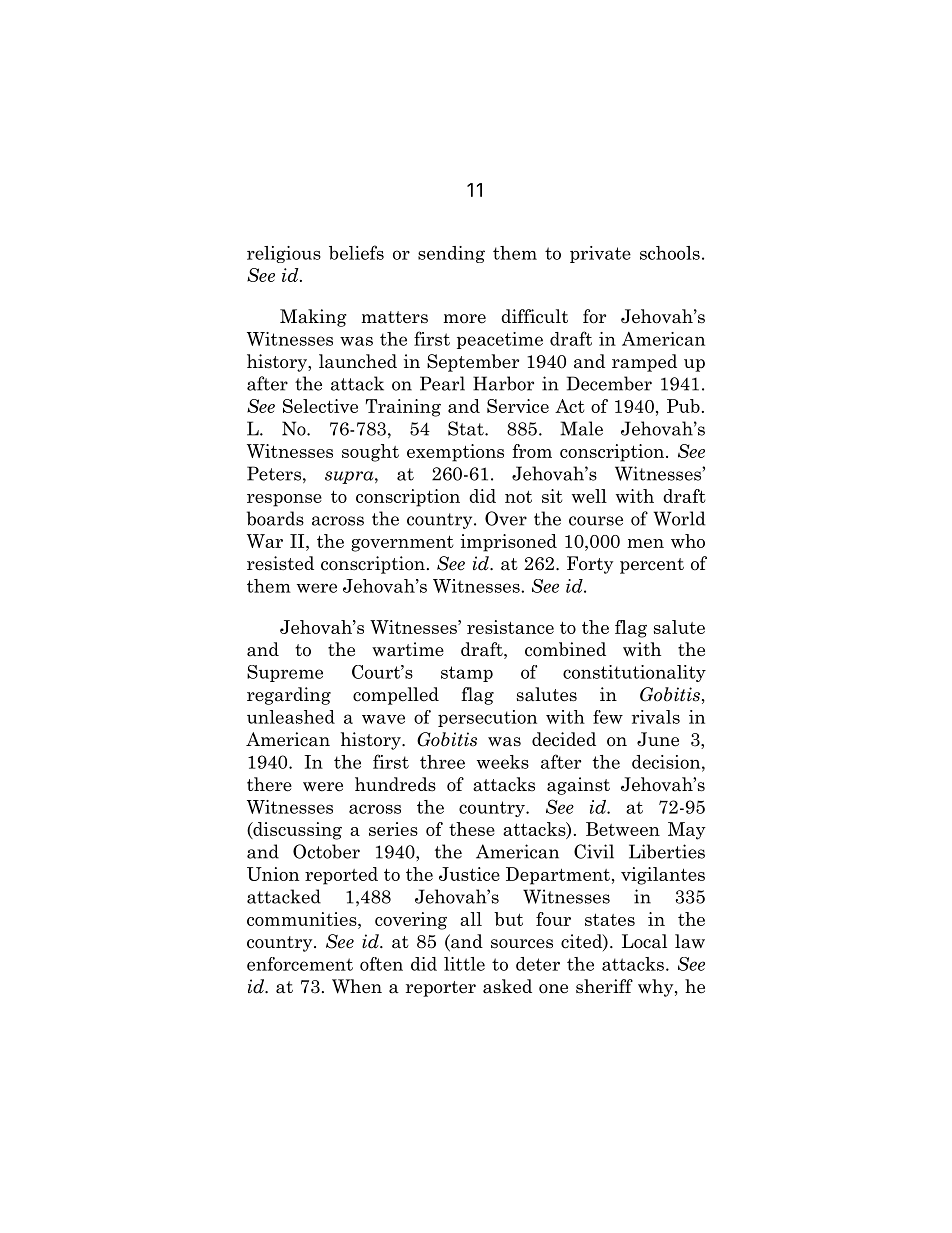 The width and height of the screenshot is (952, 1233). What do you see at coordinates (510, 627) in the screenshot?
I see `resistance` at bounding box center [510, 627].
